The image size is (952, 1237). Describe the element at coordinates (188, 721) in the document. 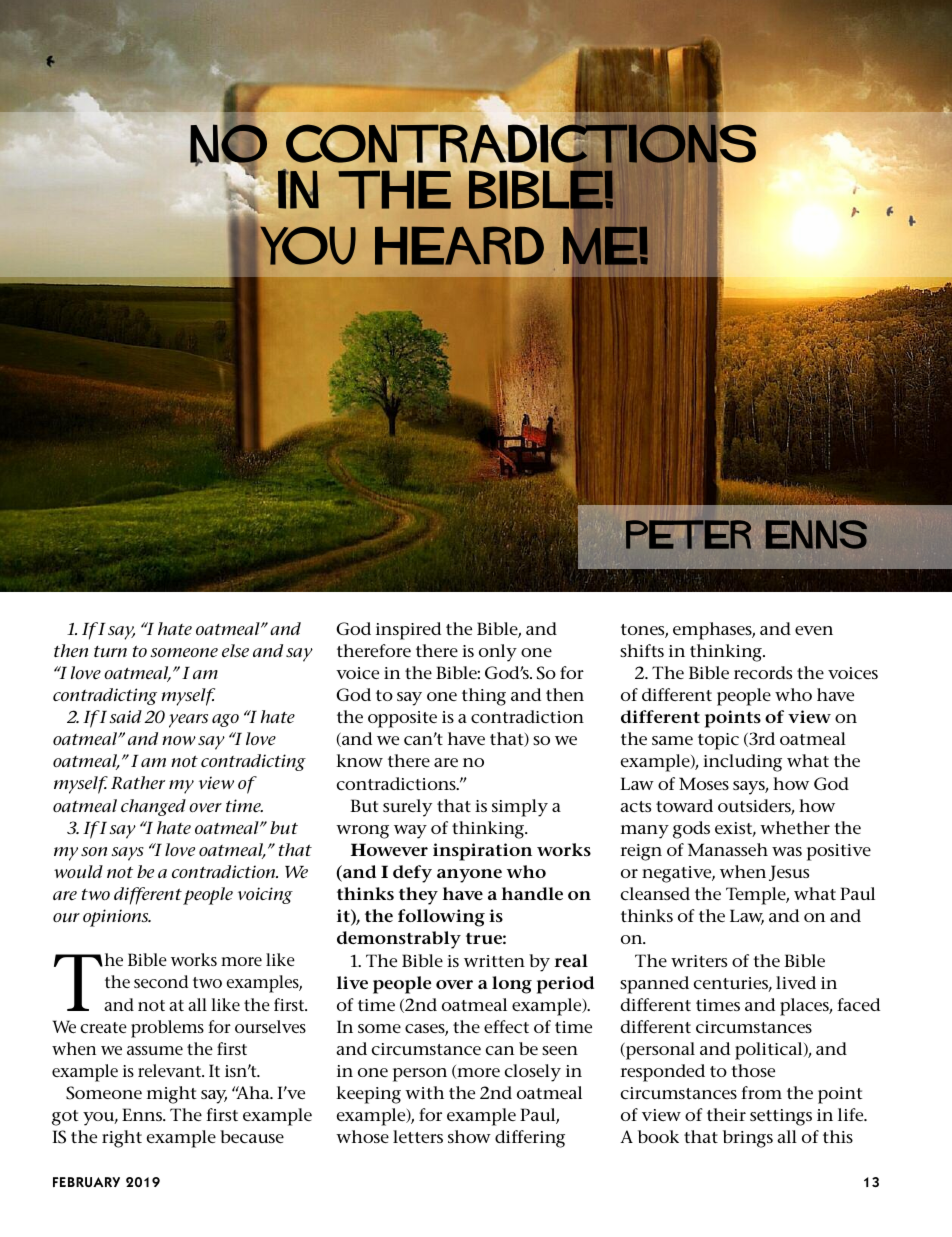

I see `years` at that location.
